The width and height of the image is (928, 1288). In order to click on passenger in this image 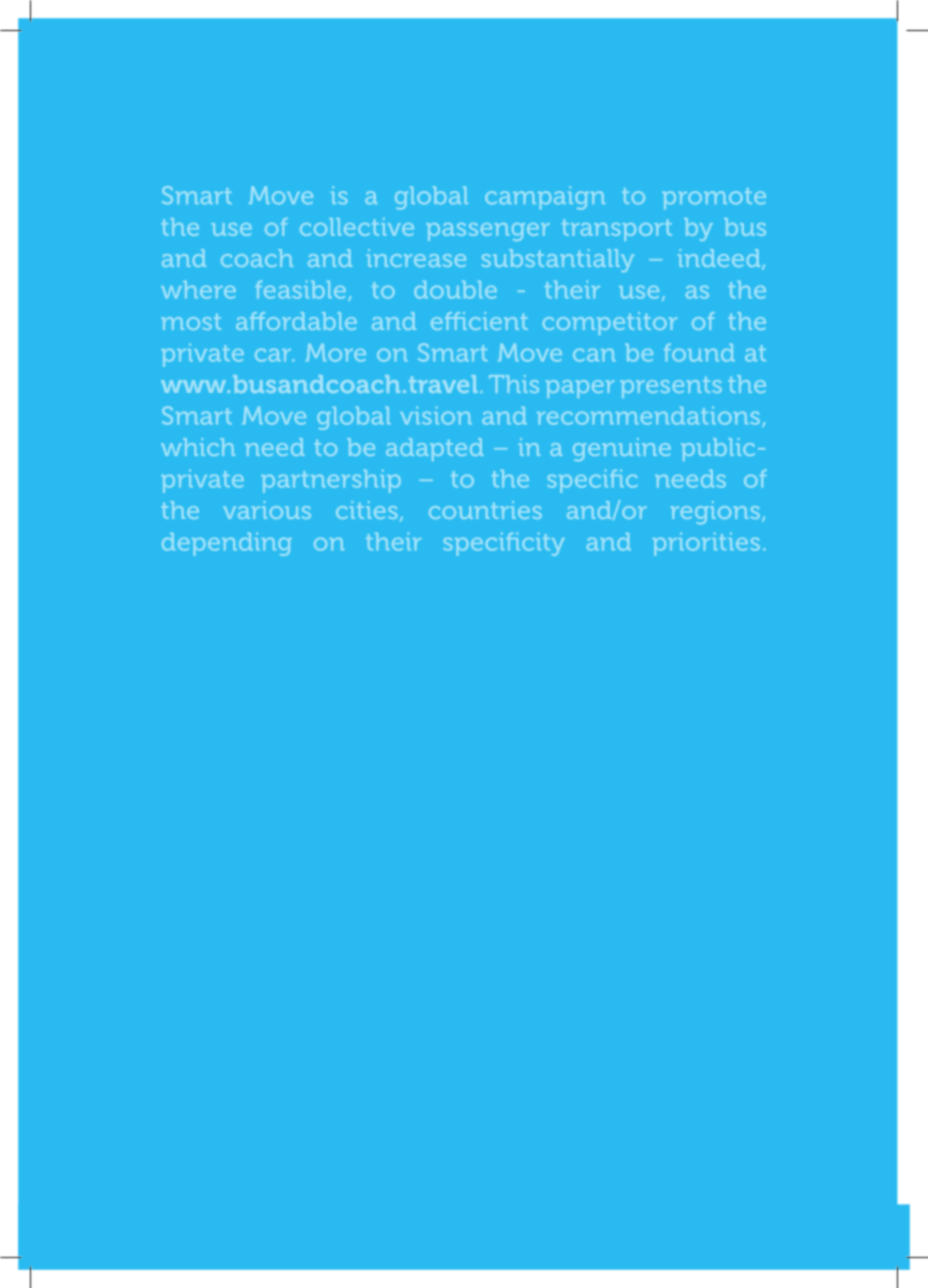, I will do `click(488, 232)`.
